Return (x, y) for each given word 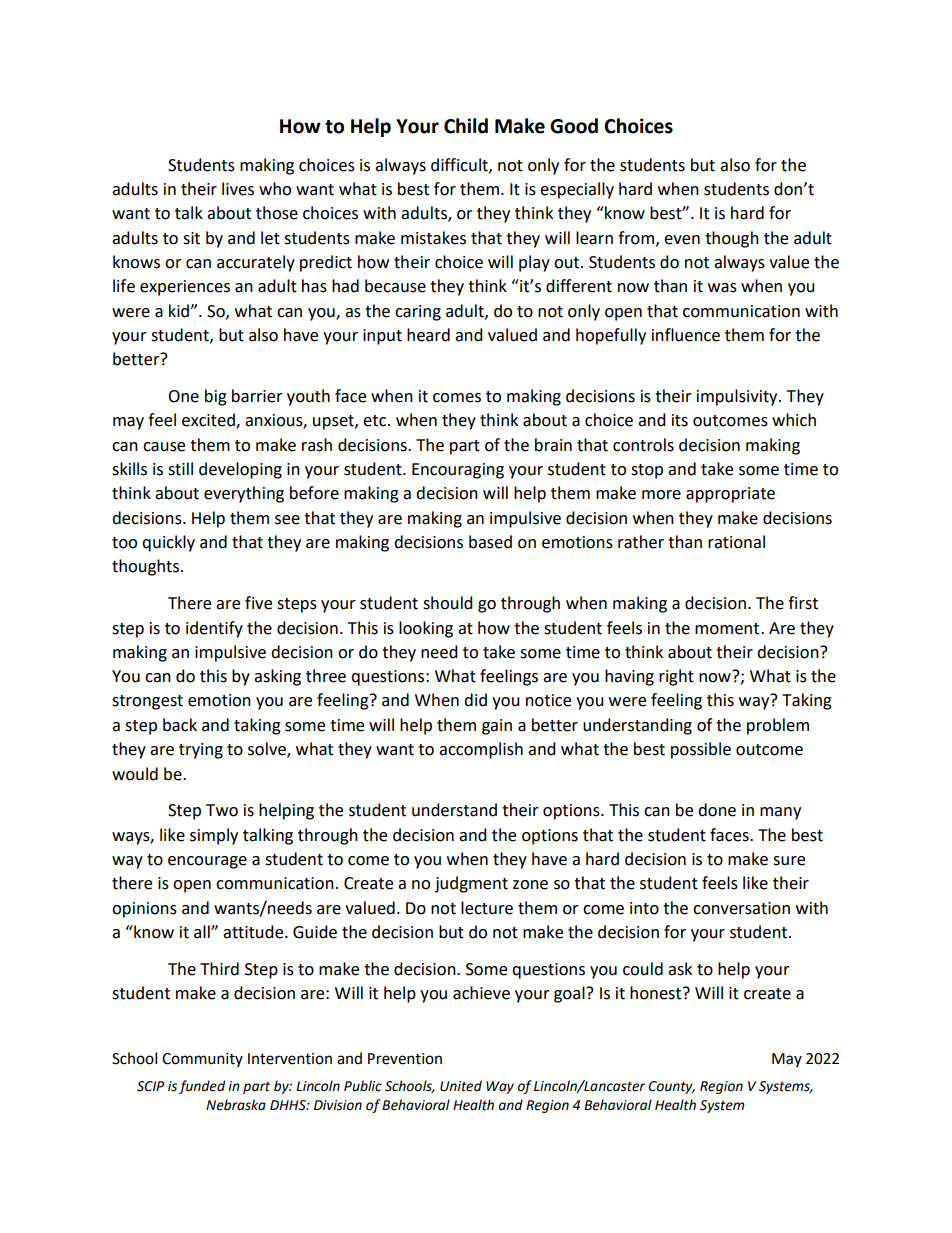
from (636, 238)
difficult (460, 165)
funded (202, 1087)
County (671, 1087)
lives (238, 189)
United (461, 1086)
